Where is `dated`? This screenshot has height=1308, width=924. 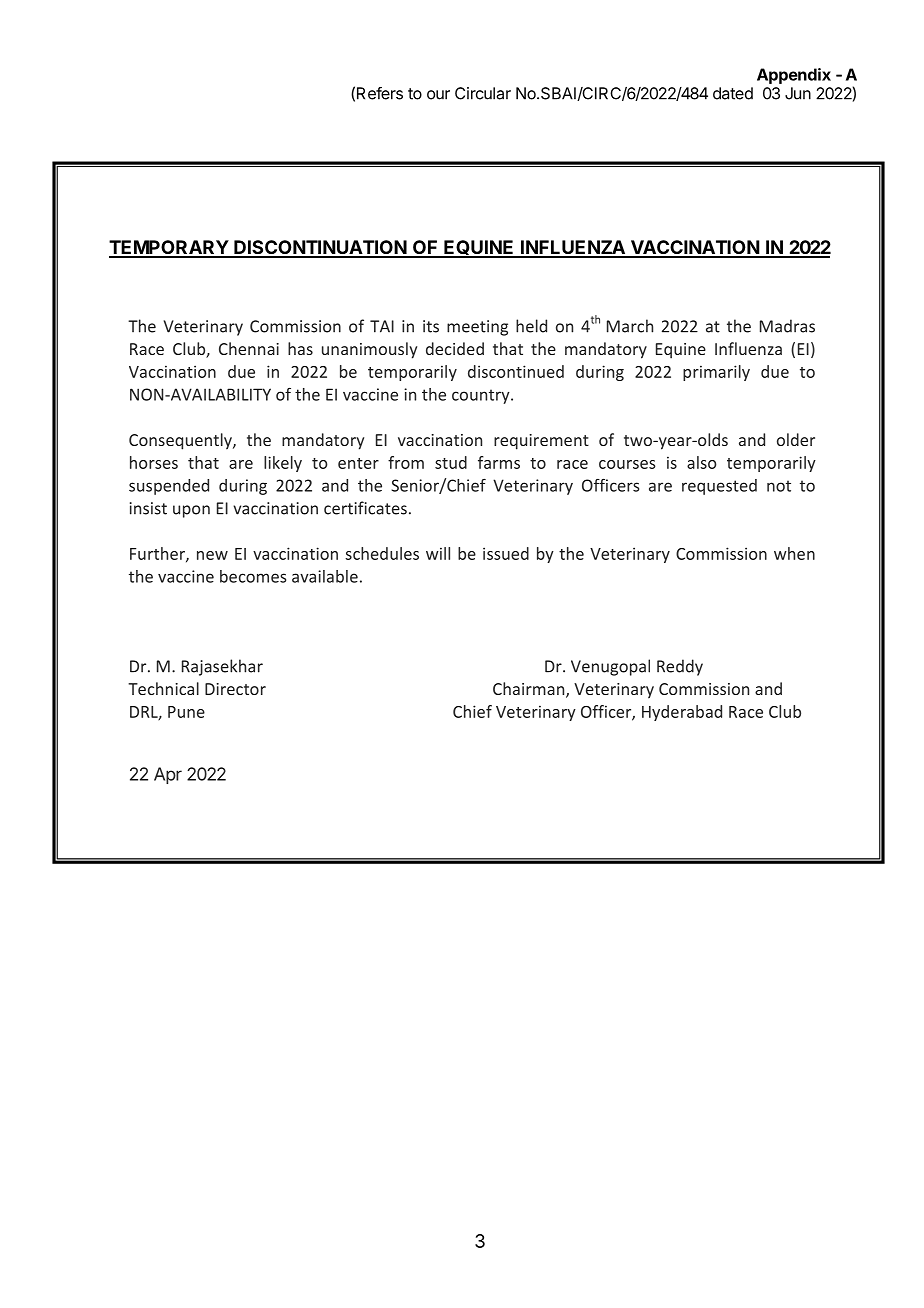 dated is located at coordinates (733, 93).
